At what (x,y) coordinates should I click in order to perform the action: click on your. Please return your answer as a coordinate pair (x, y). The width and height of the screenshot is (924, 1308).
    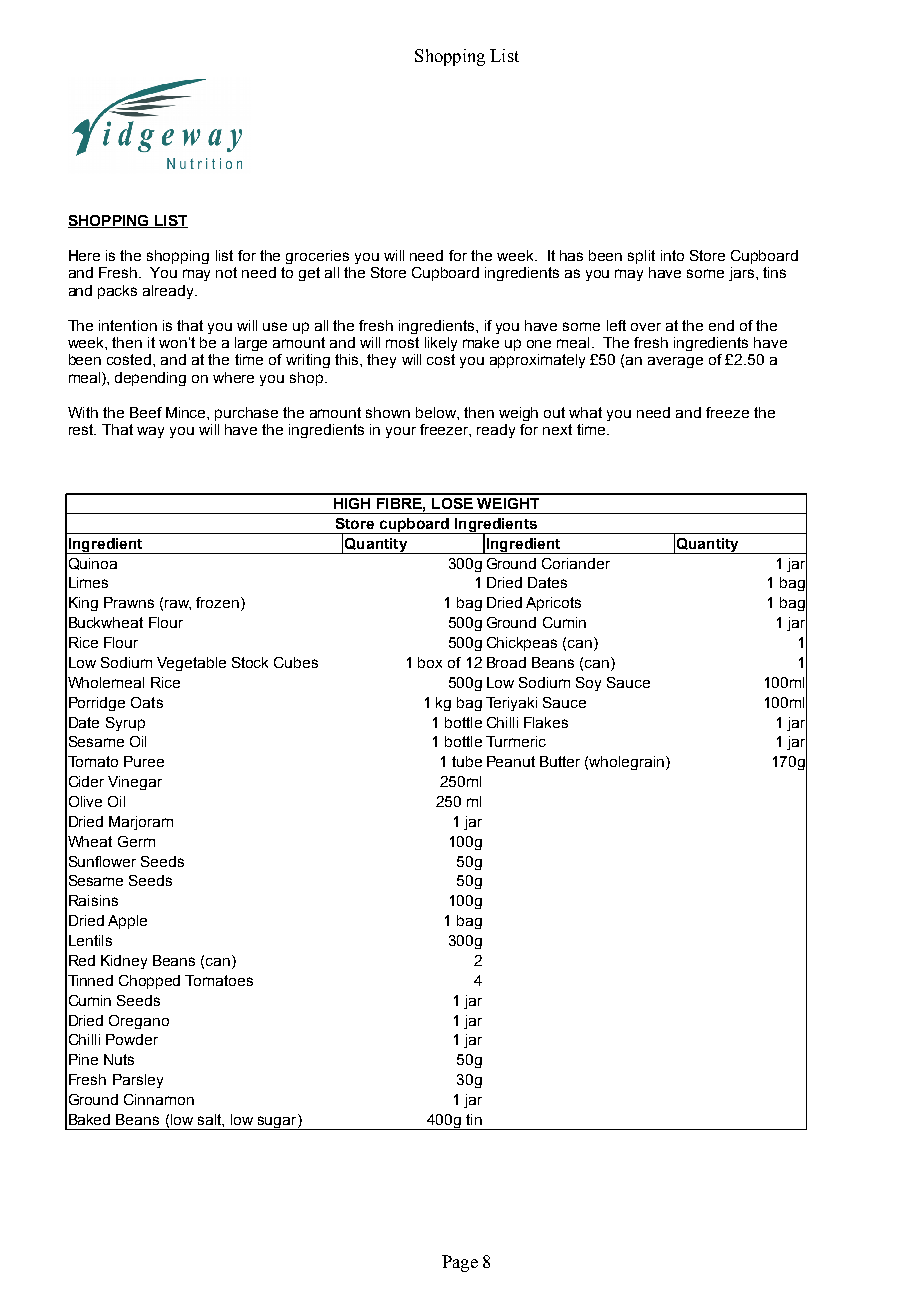
    Looking at the image, I should click on (401, 432).
